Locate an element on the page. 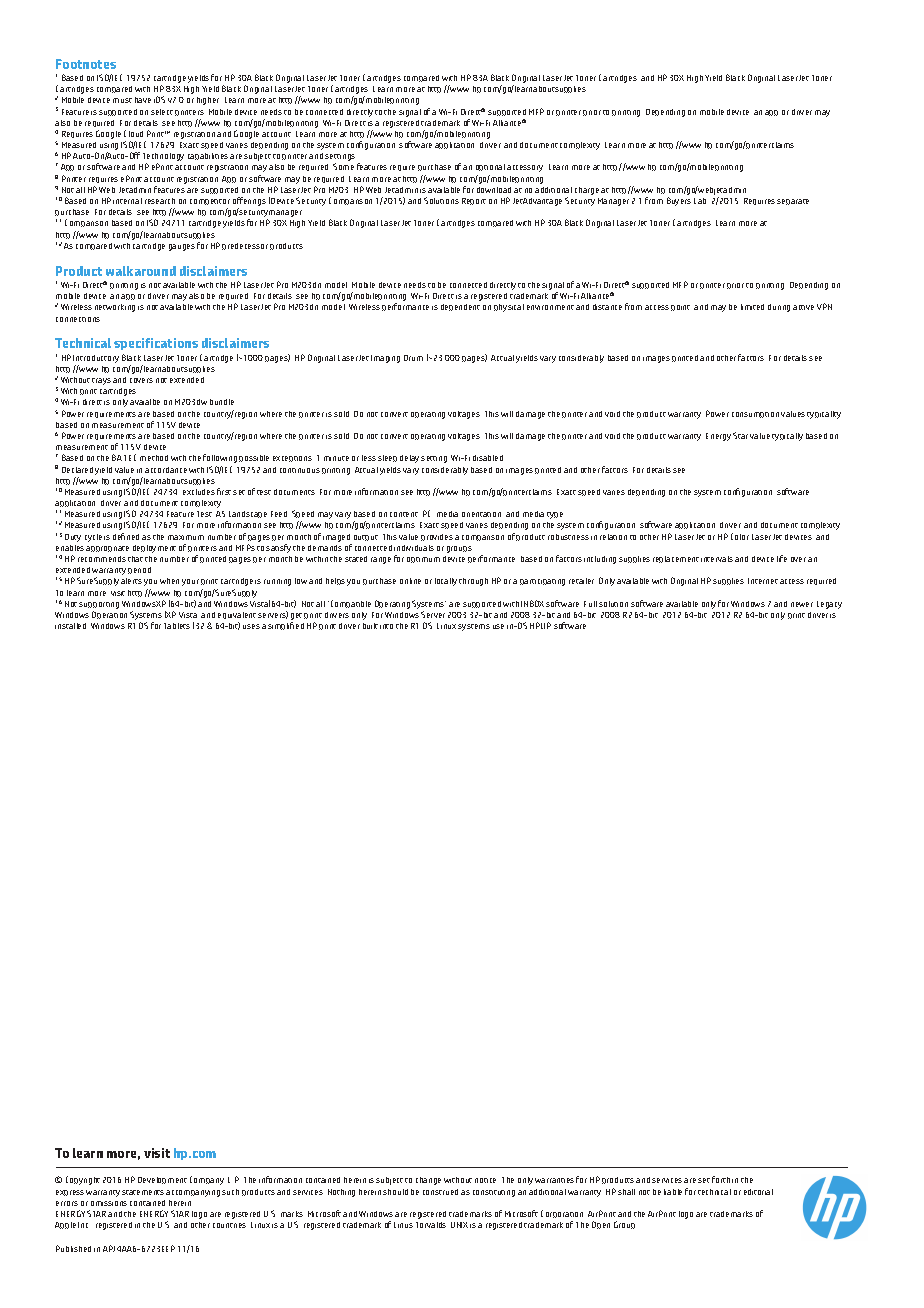  Torvalds is located at coordinates (431, 1225).
